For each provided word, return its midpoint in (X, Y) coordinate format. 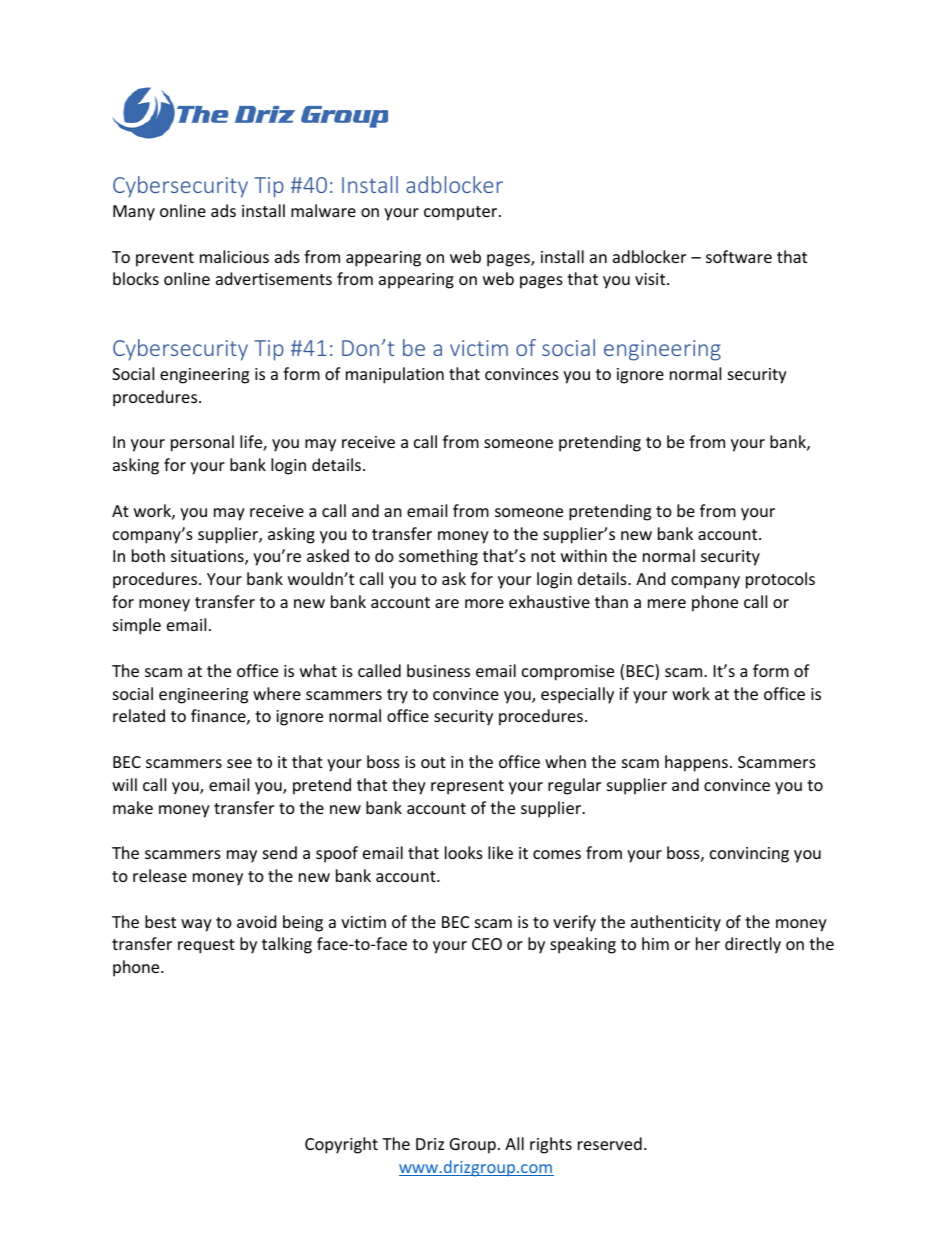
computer (462, 213)
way (196, 925)
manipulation (395, 375)
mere (667, 603)
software (739, 256)
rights (551, 1145)
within (584, 555)
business (438, 670)
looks (464, 852)
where (277, 693)
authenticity (676, 923)
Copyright (341, 1145)
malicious (234, 256)
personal (202, 443)
